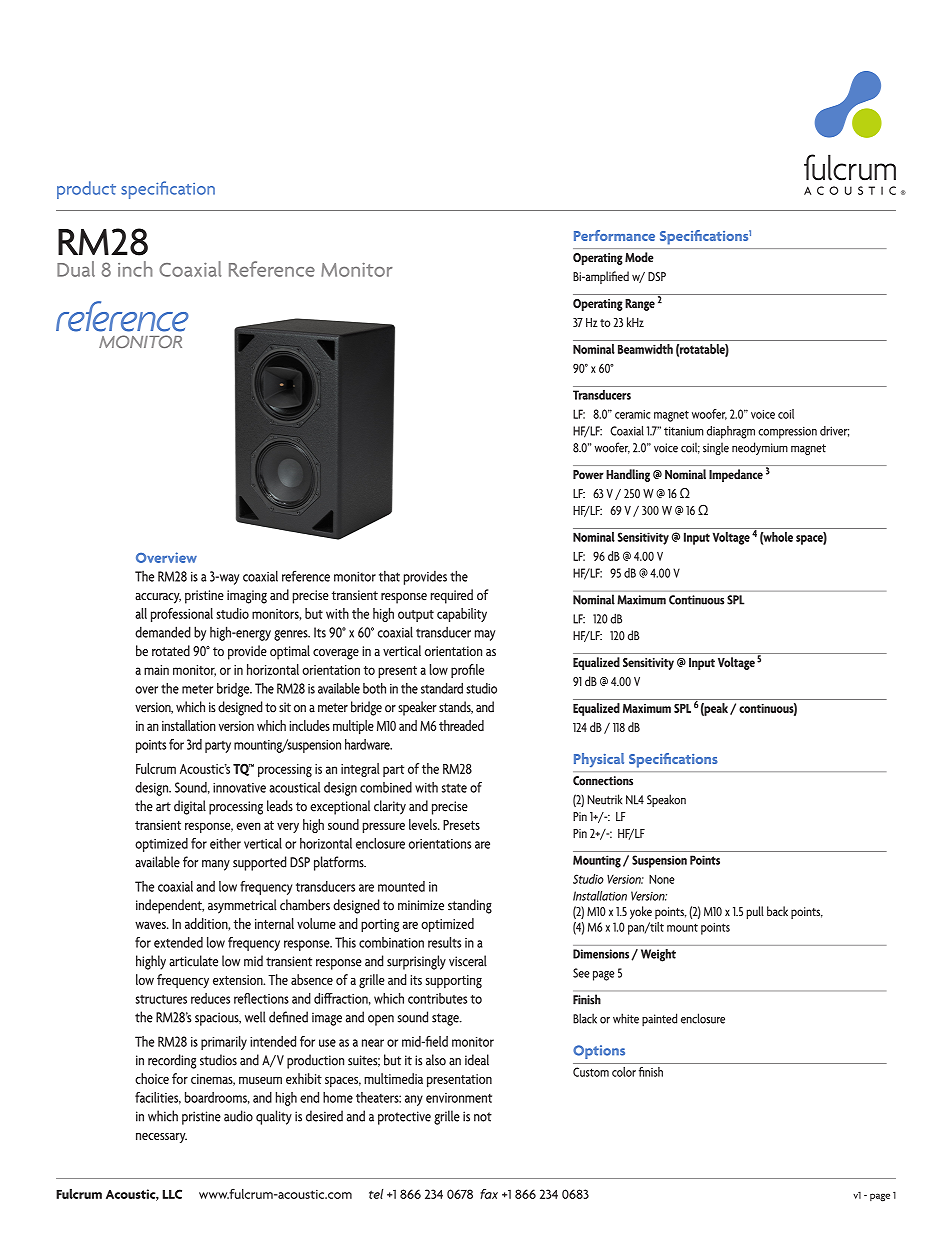 Image resolution: width=952 pixels, height=1233 pixels. I want to click on stands, so click(456, 707).
